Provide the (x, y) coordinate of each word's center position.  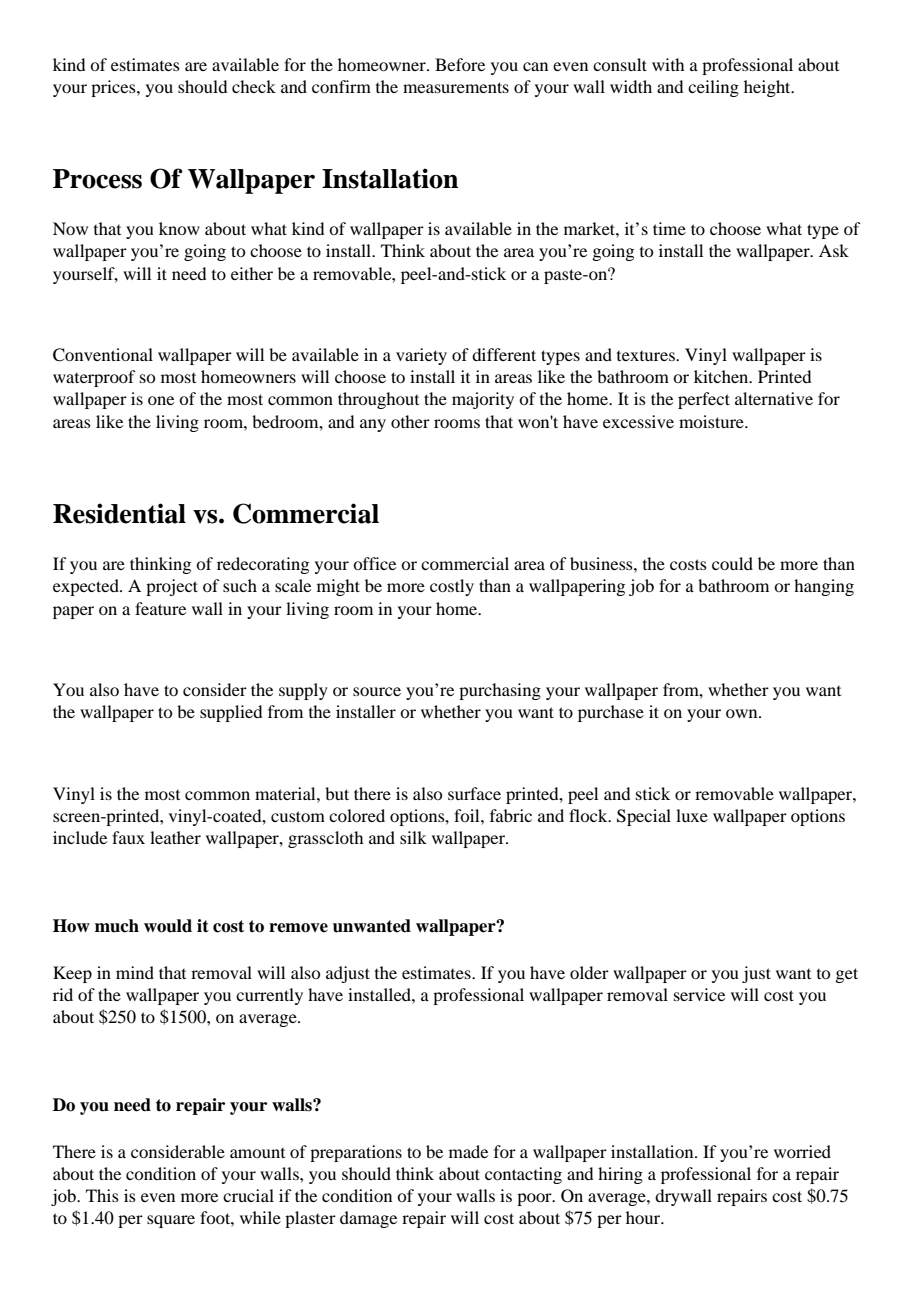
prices (114, 88)
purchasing (500, 691)
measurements (456, 87)
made (468, 1151)
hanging (824, 587)
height (768, 88)
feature (160, 608)
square (171, 1221)
